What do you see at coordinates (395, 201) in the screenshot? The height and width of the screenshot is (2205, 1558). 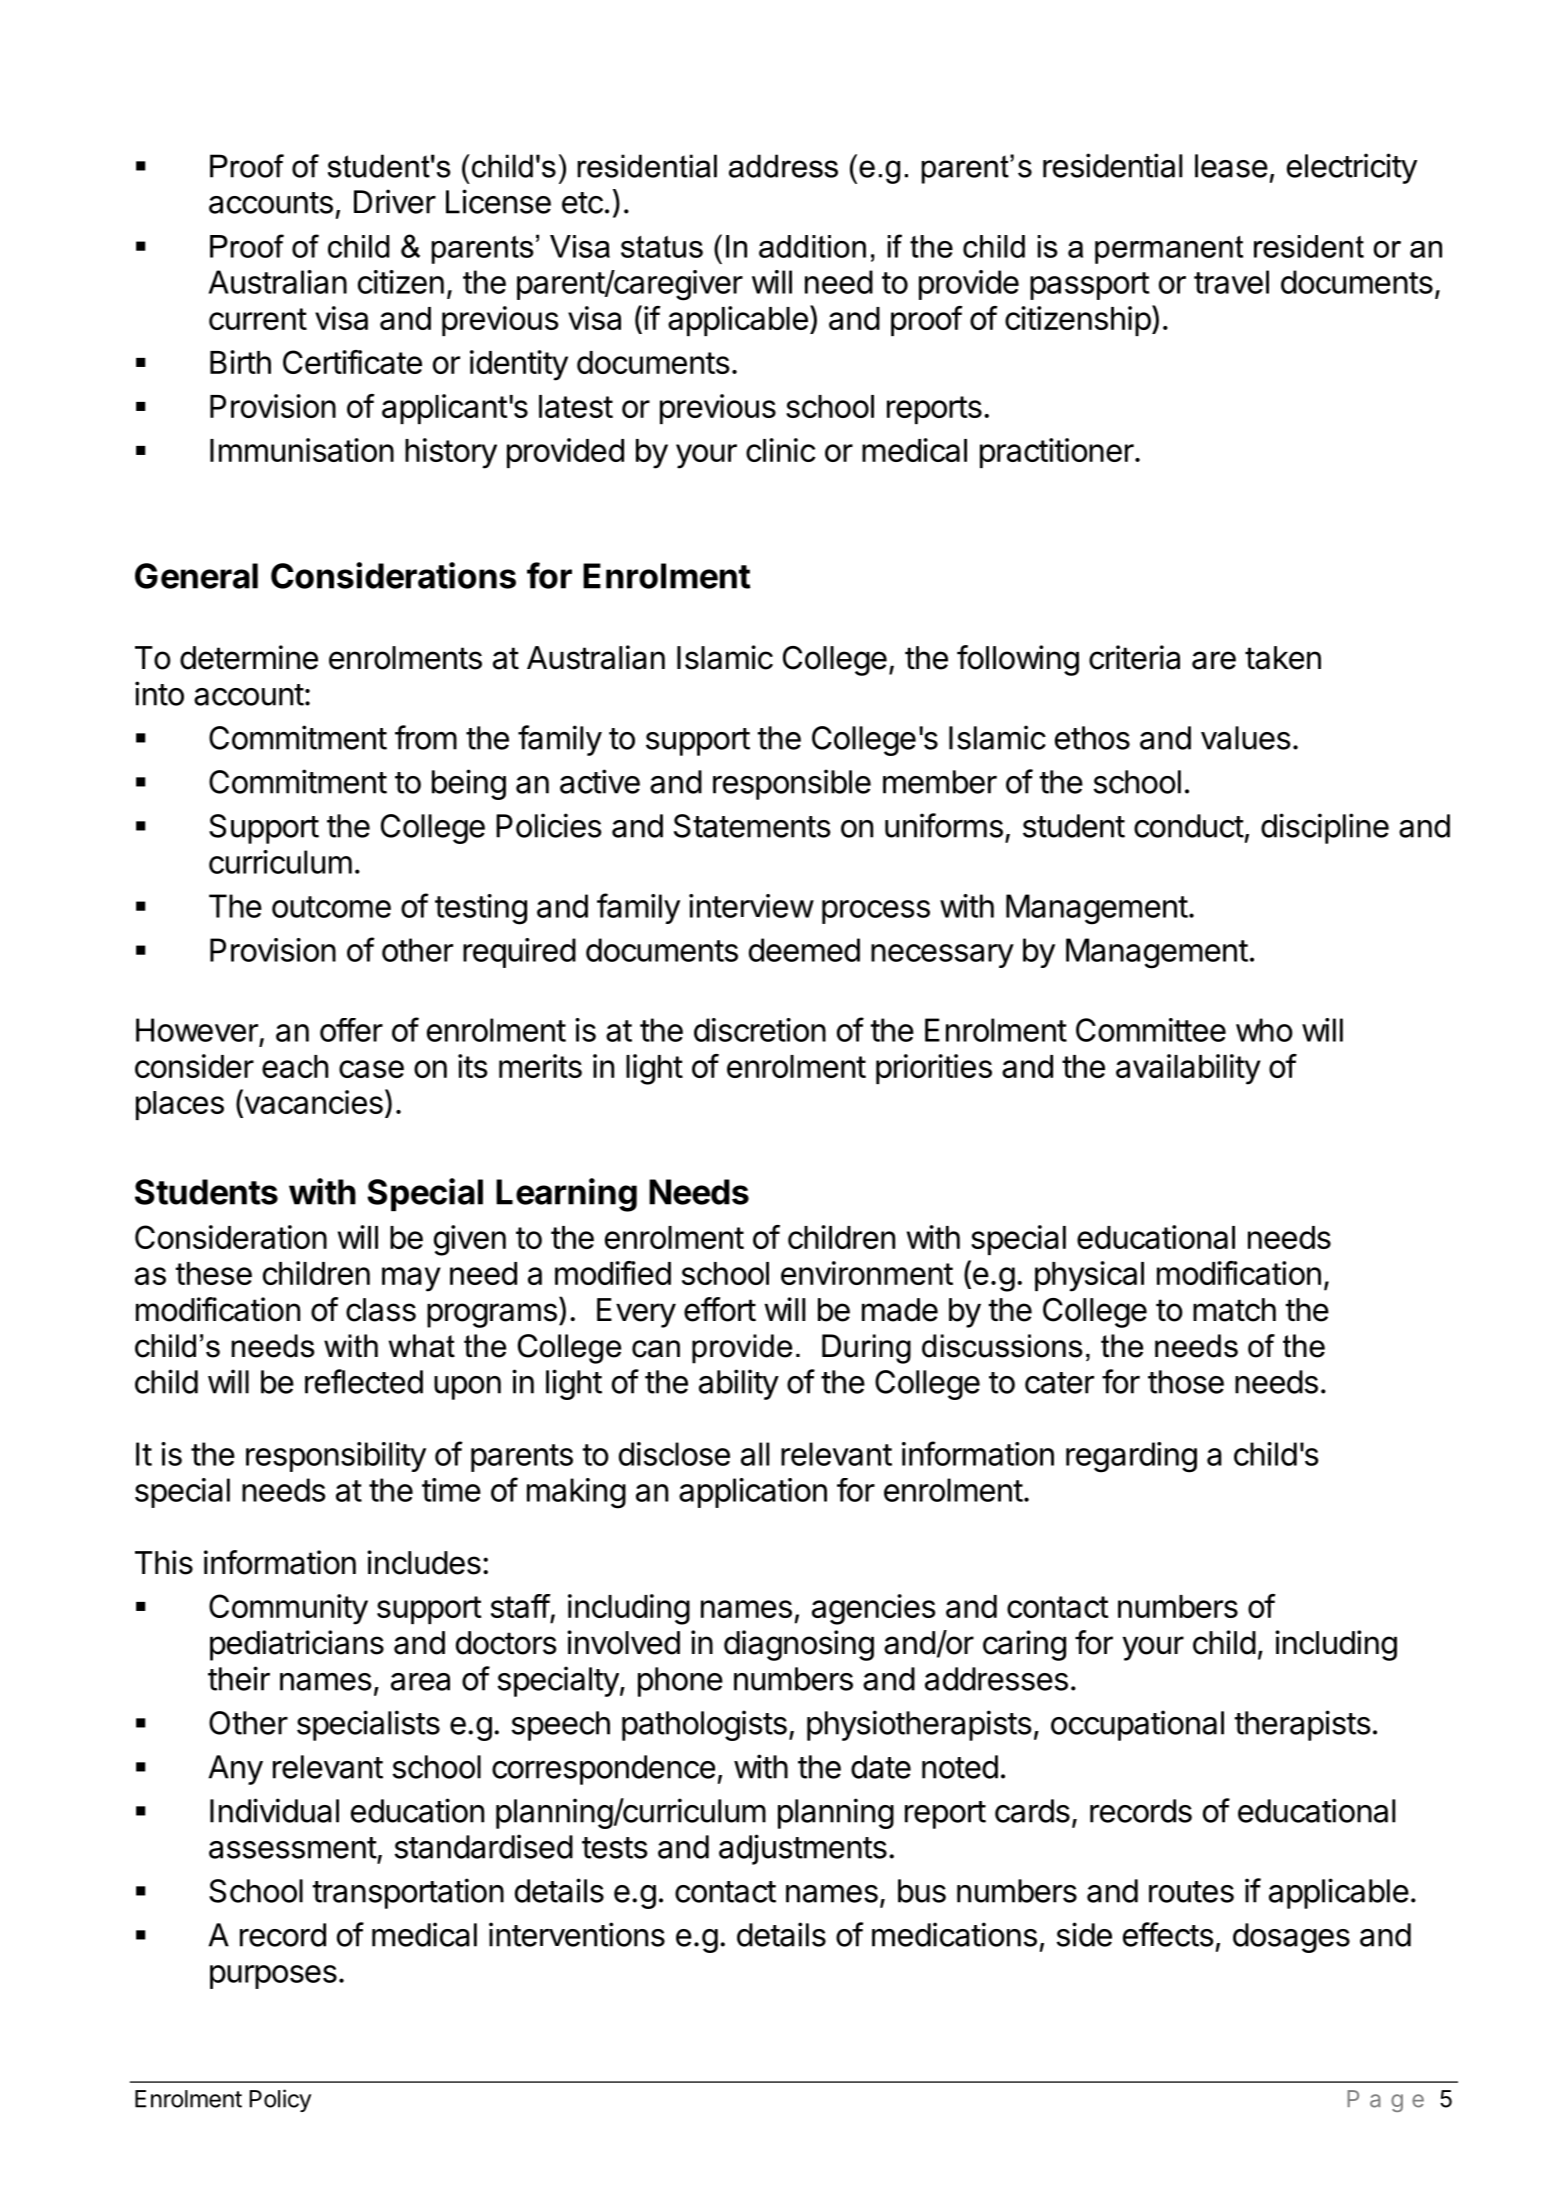 I see `Driver` at bounding box center [395, 201].
